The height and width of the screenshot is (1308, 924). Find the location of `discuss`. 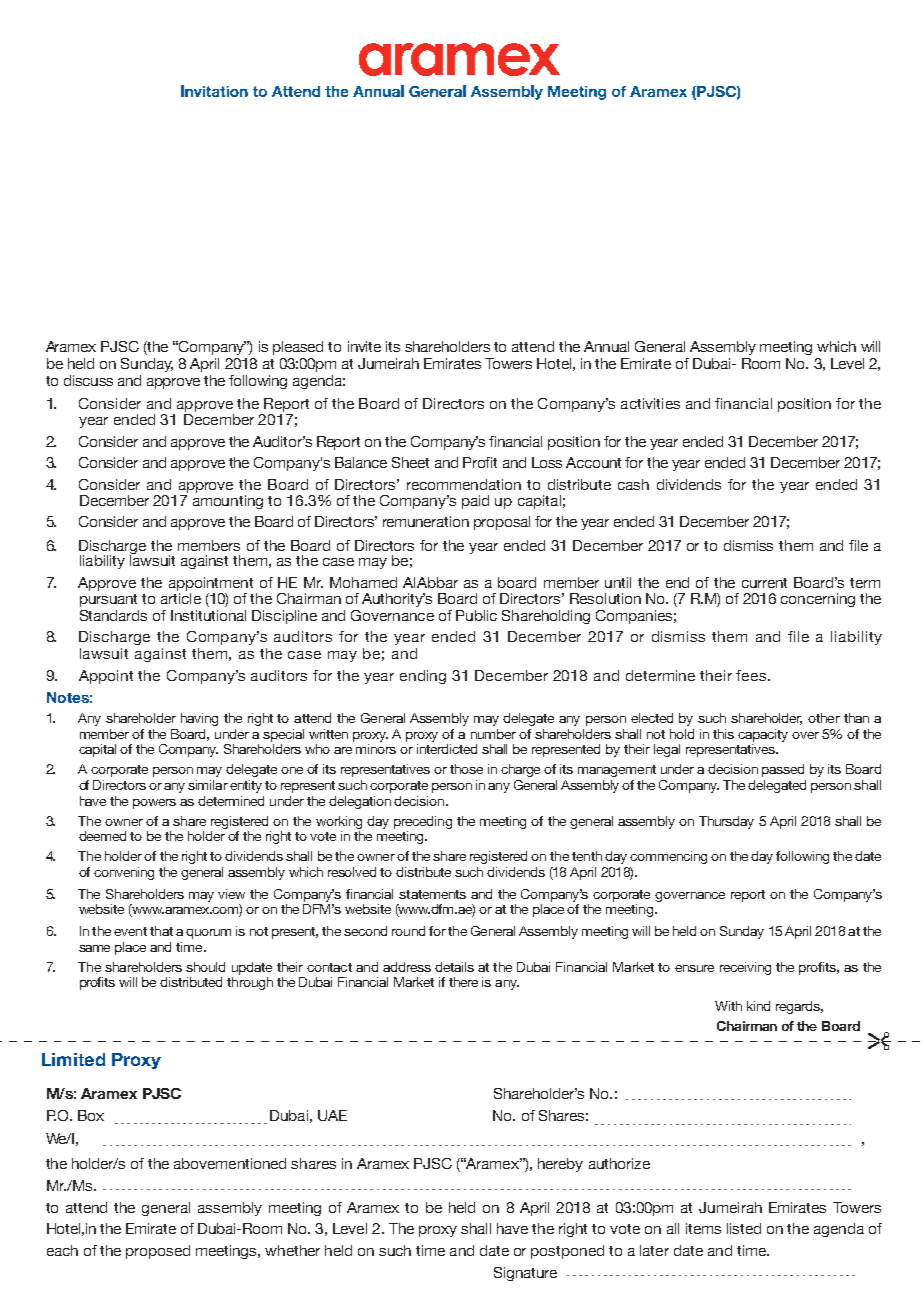

discuss is located at coordinates (88, 380).
